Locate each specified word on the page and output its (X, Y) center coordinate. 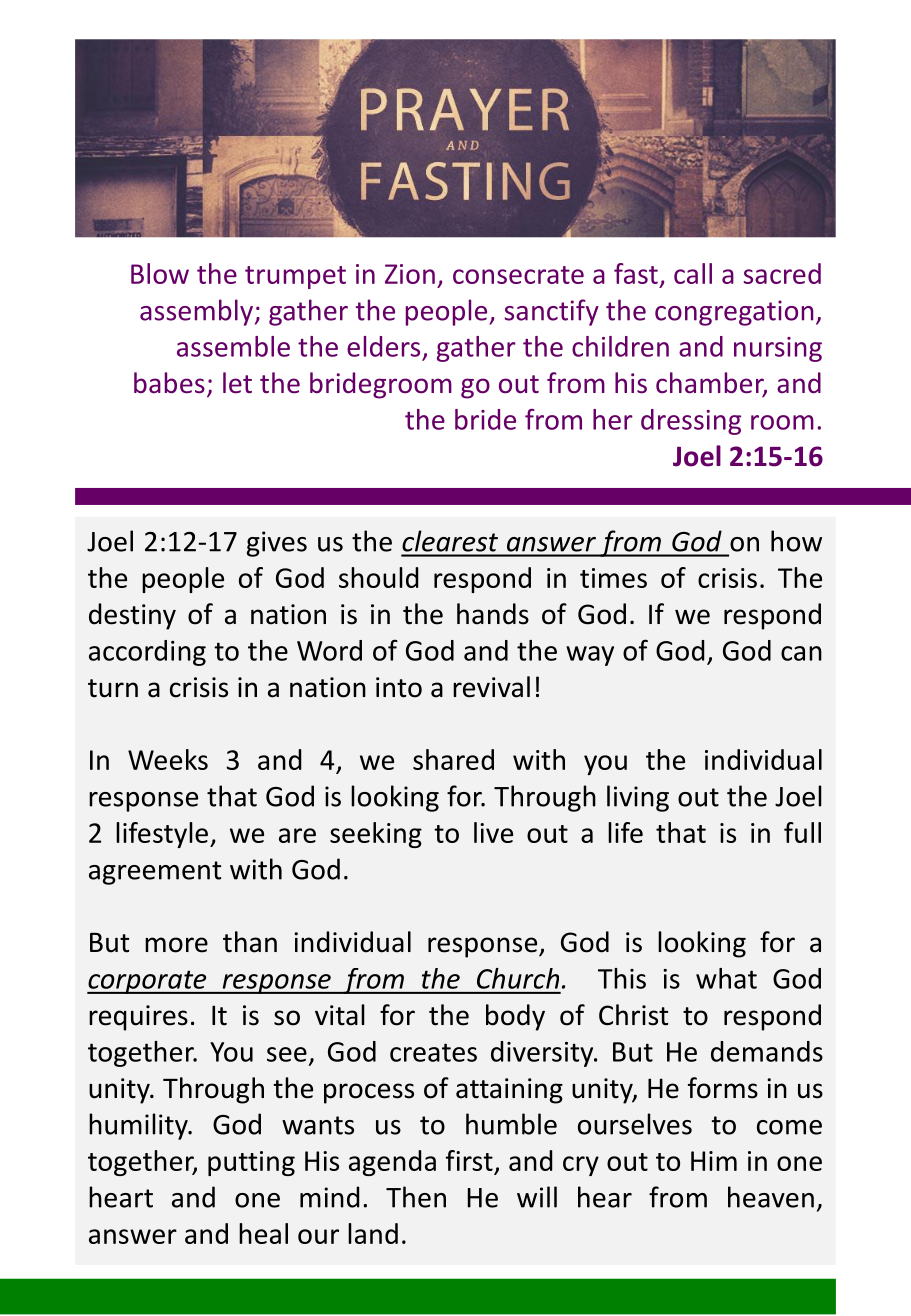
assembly (196, 312)
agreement (155, 873)
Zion (410, 274)
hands (493, 614)
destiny (132, 616)
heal (263, 1233)
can (801, 653)
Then (416, 1197)
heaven (771, 1197)
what (726, 978)
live (493, 832)
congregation (734, 313)
